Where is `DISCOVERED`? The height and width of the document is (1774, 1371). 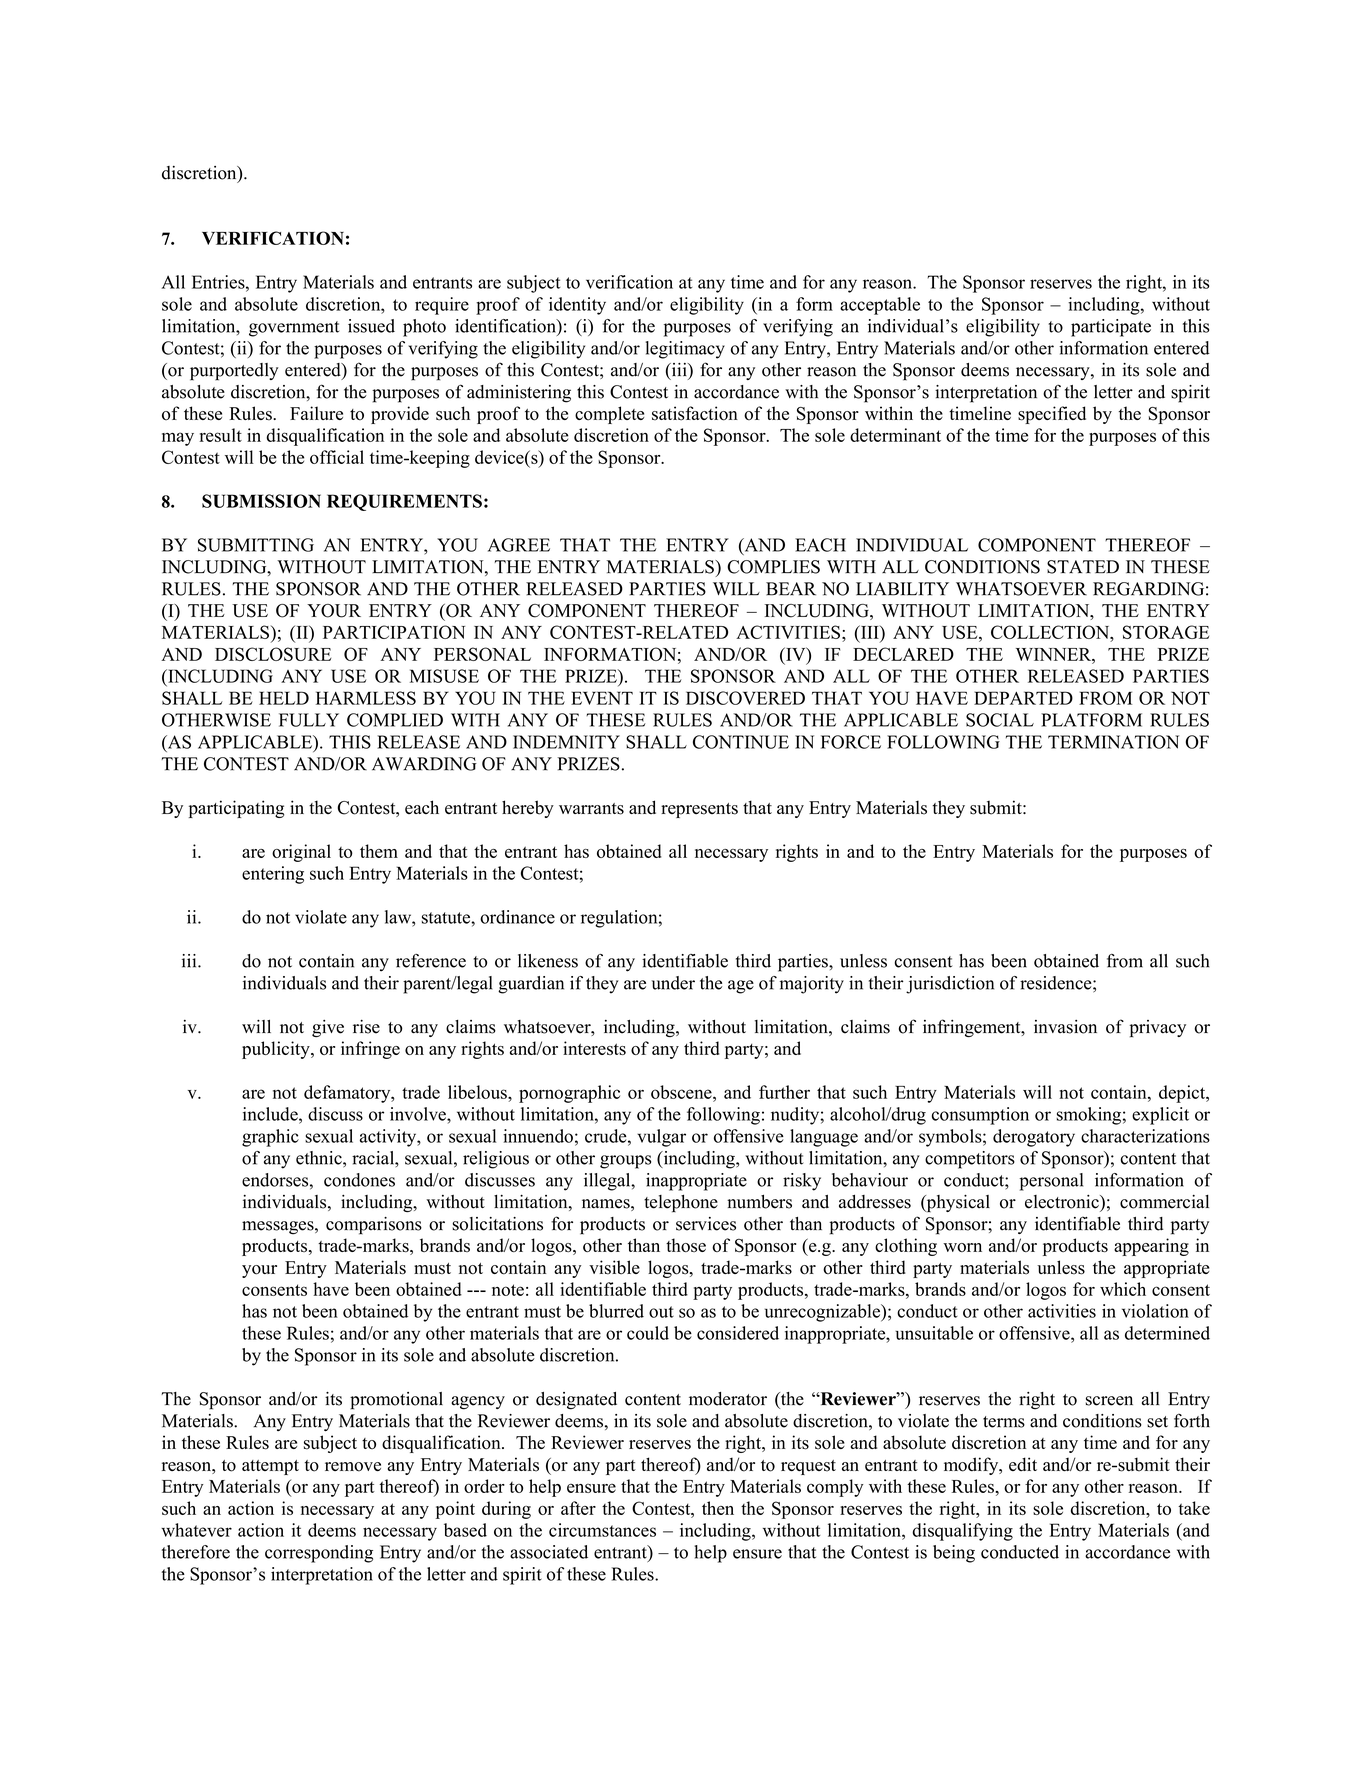 DISCOVERED is located at coordinates (745, 698).
